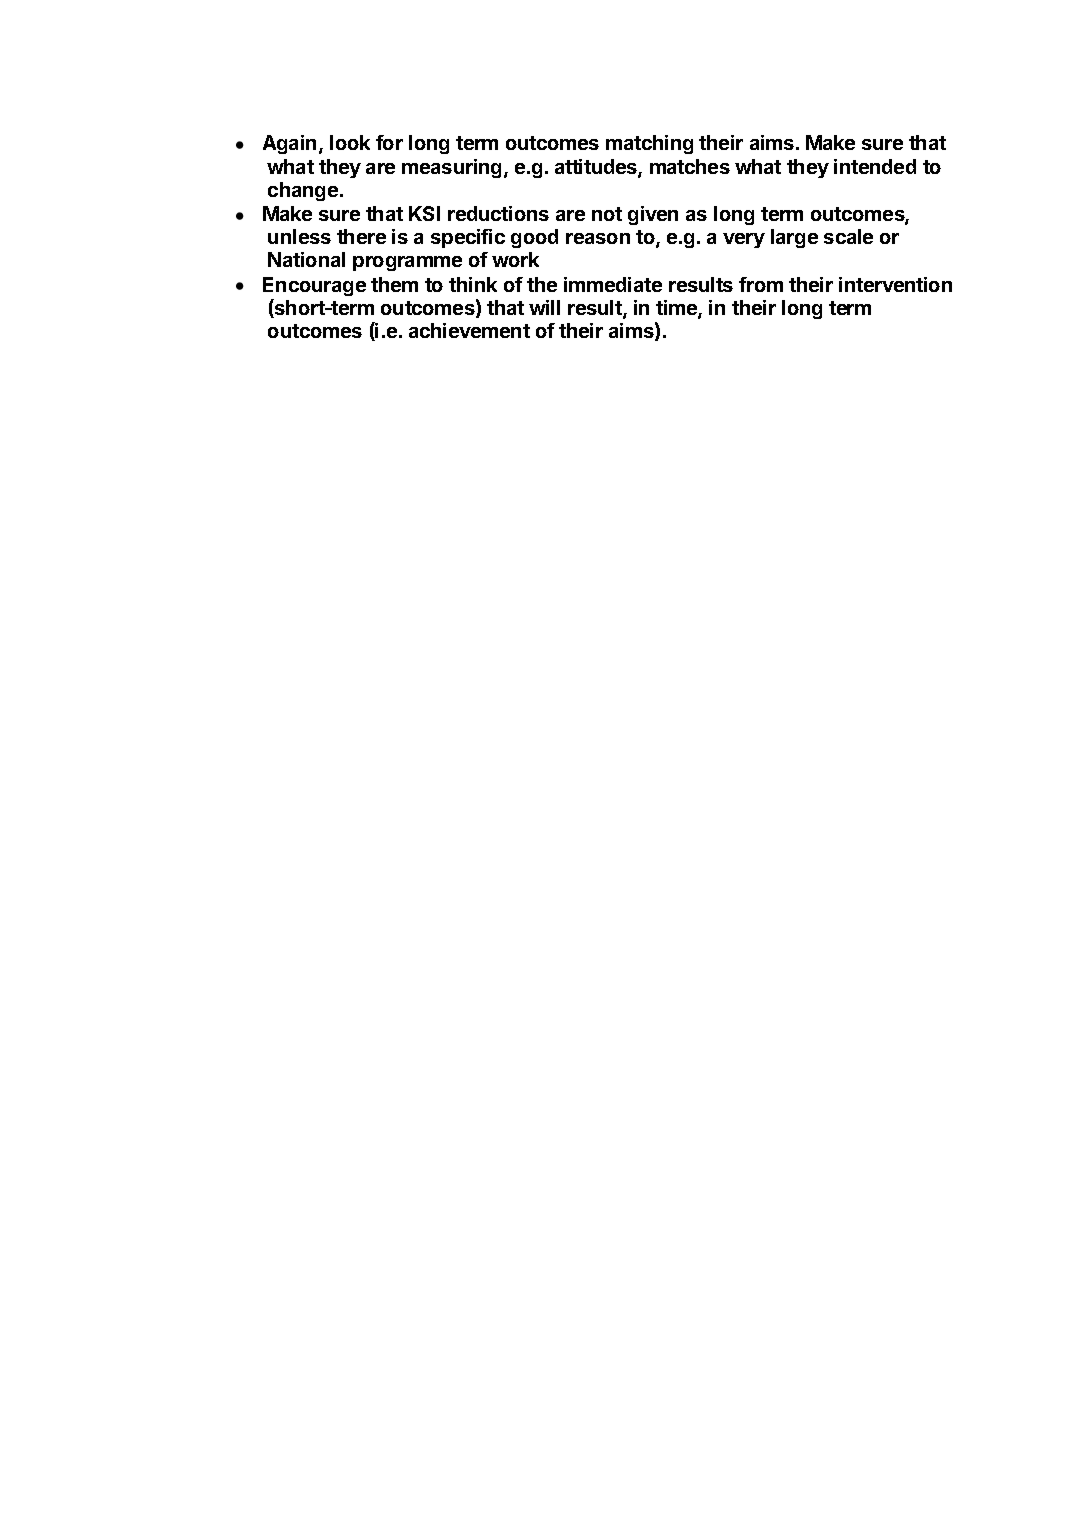  What do you see at coordinates (653, 215) in the page?
I see `given` at bounding box center [653, 215].
